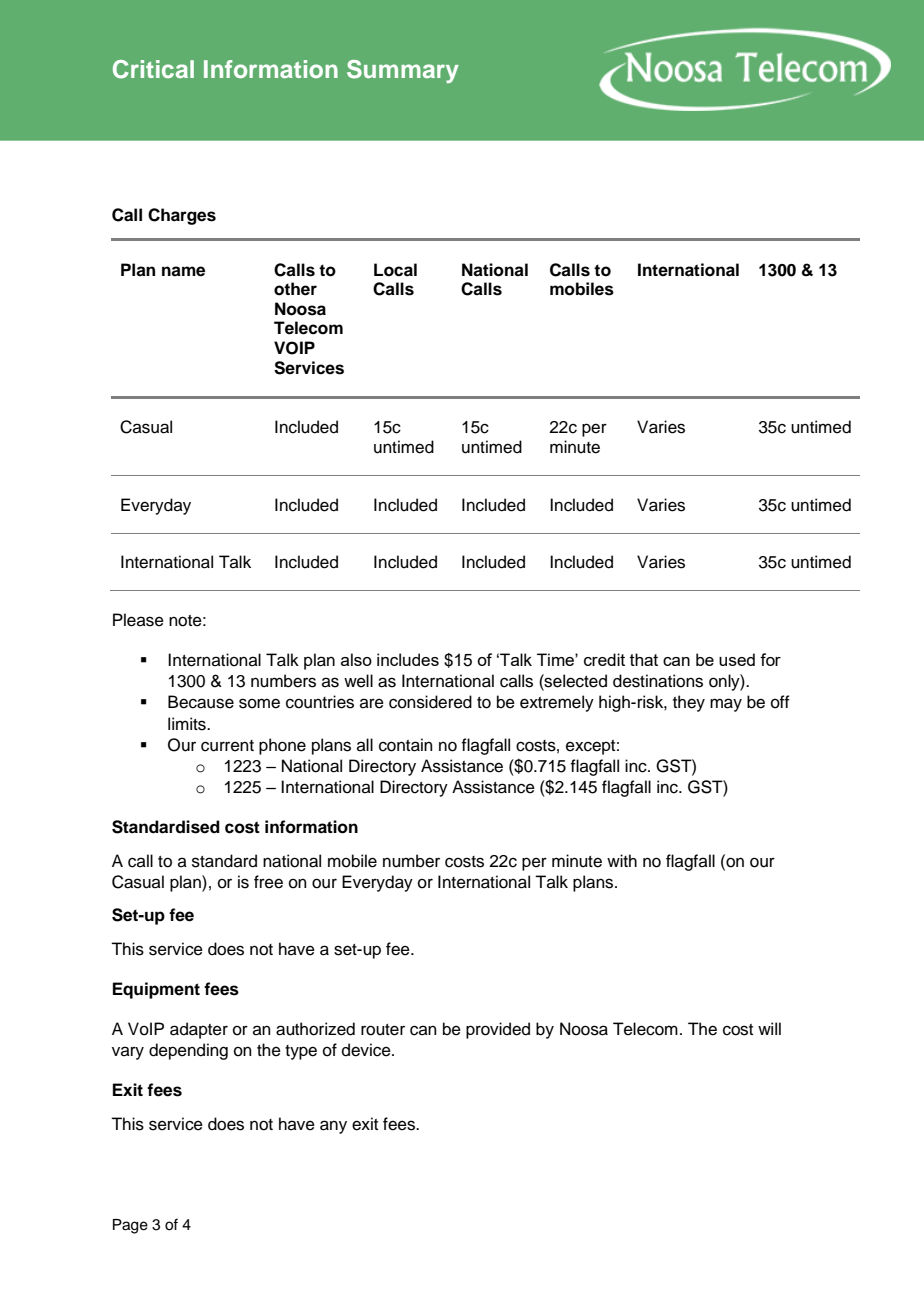  Describe the element at coordinates (333, 1127) in the document. I see `any` at that location.
